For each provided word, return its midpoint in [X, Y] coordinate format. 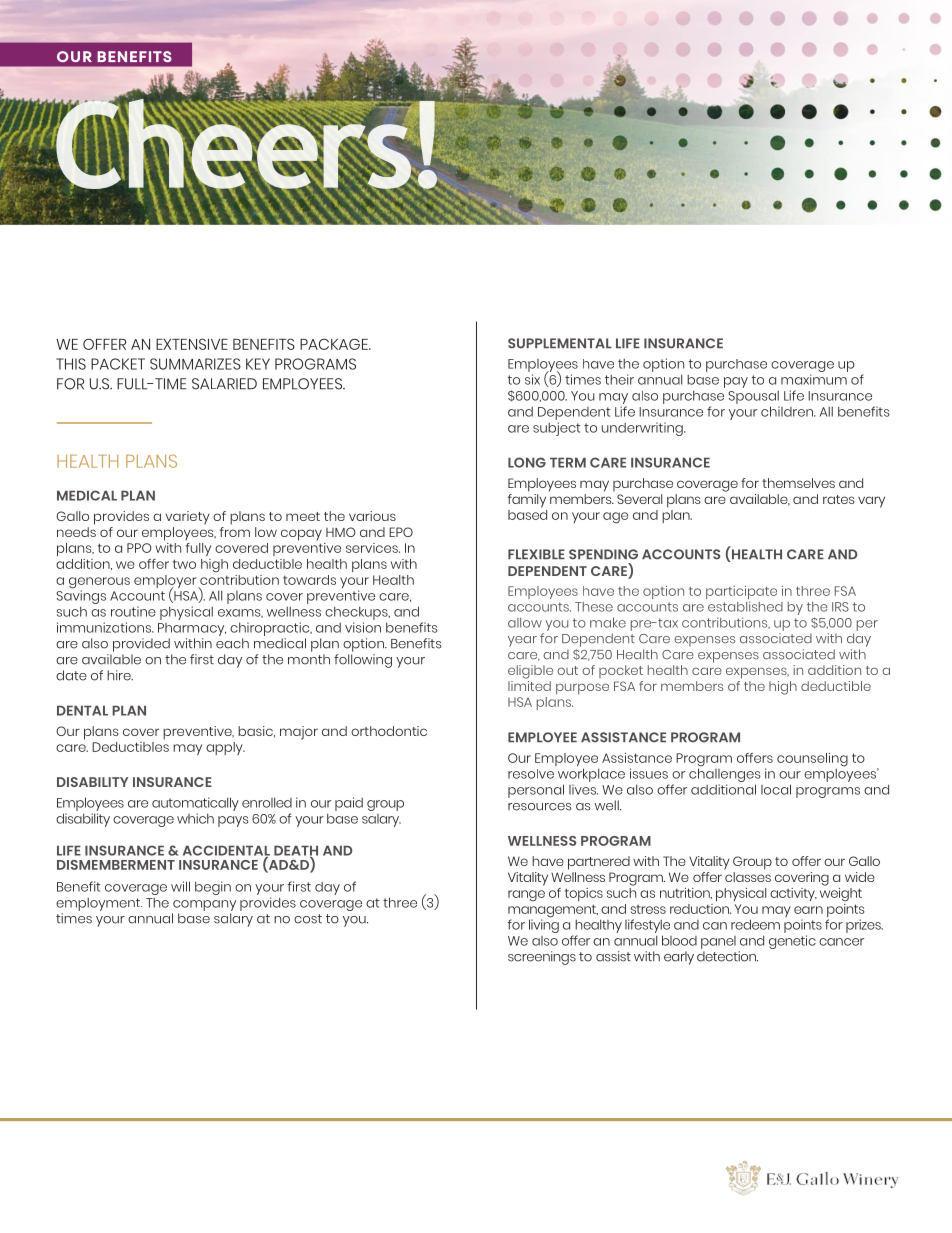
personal [536, 791]
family [527, 499]
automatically [195, 804]
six [532, 379]
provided [141, 645]
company [204, 905]
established [745, 606]
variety [187, 518]
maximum [814, 379]
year [522, 641]
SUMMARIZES [195, 364]
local [776, 789]
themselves [798, 483]
